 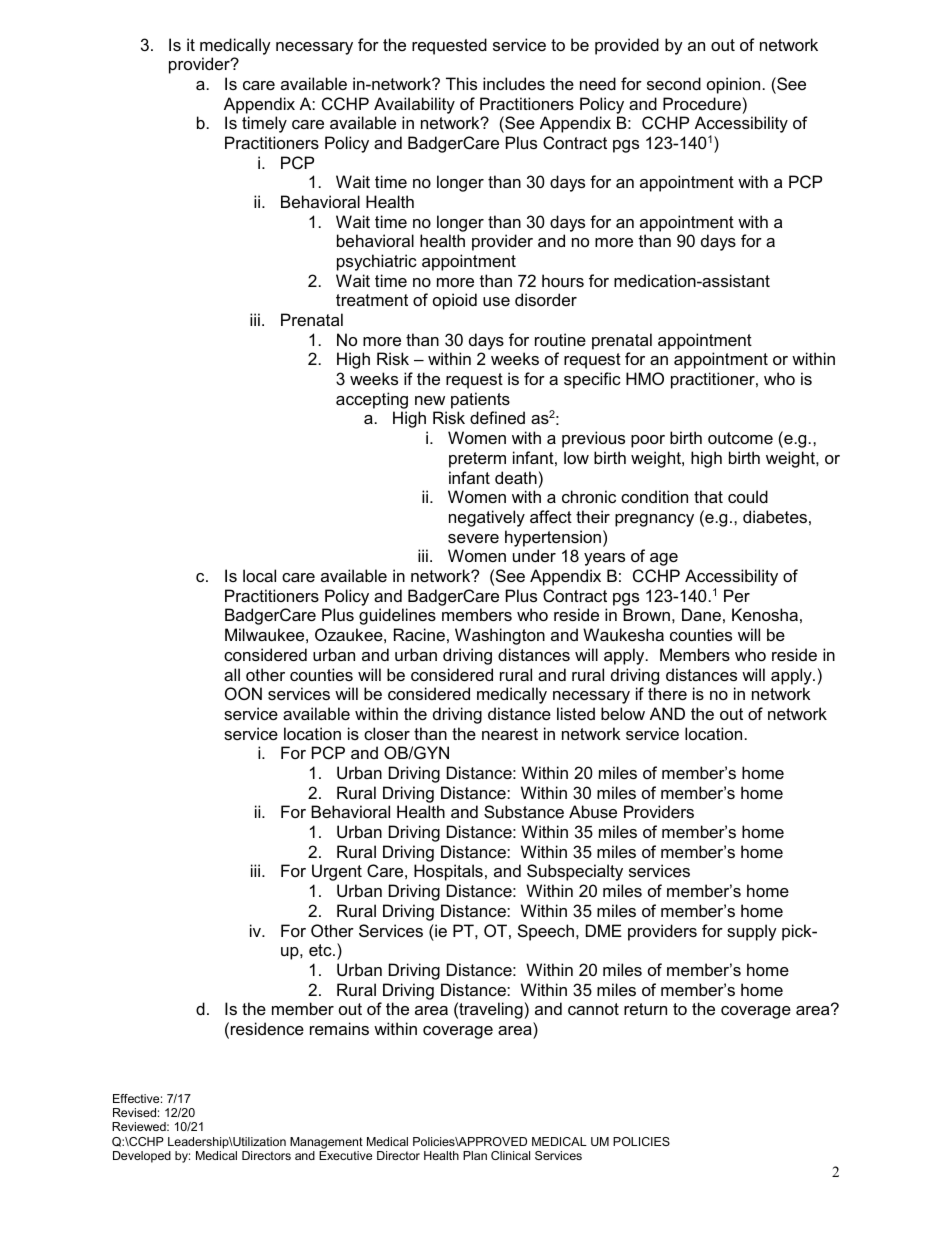 What do you see at coordinates (645, 1009) in the screenshot?
I see `return` at bounding box center [645, 1009].
